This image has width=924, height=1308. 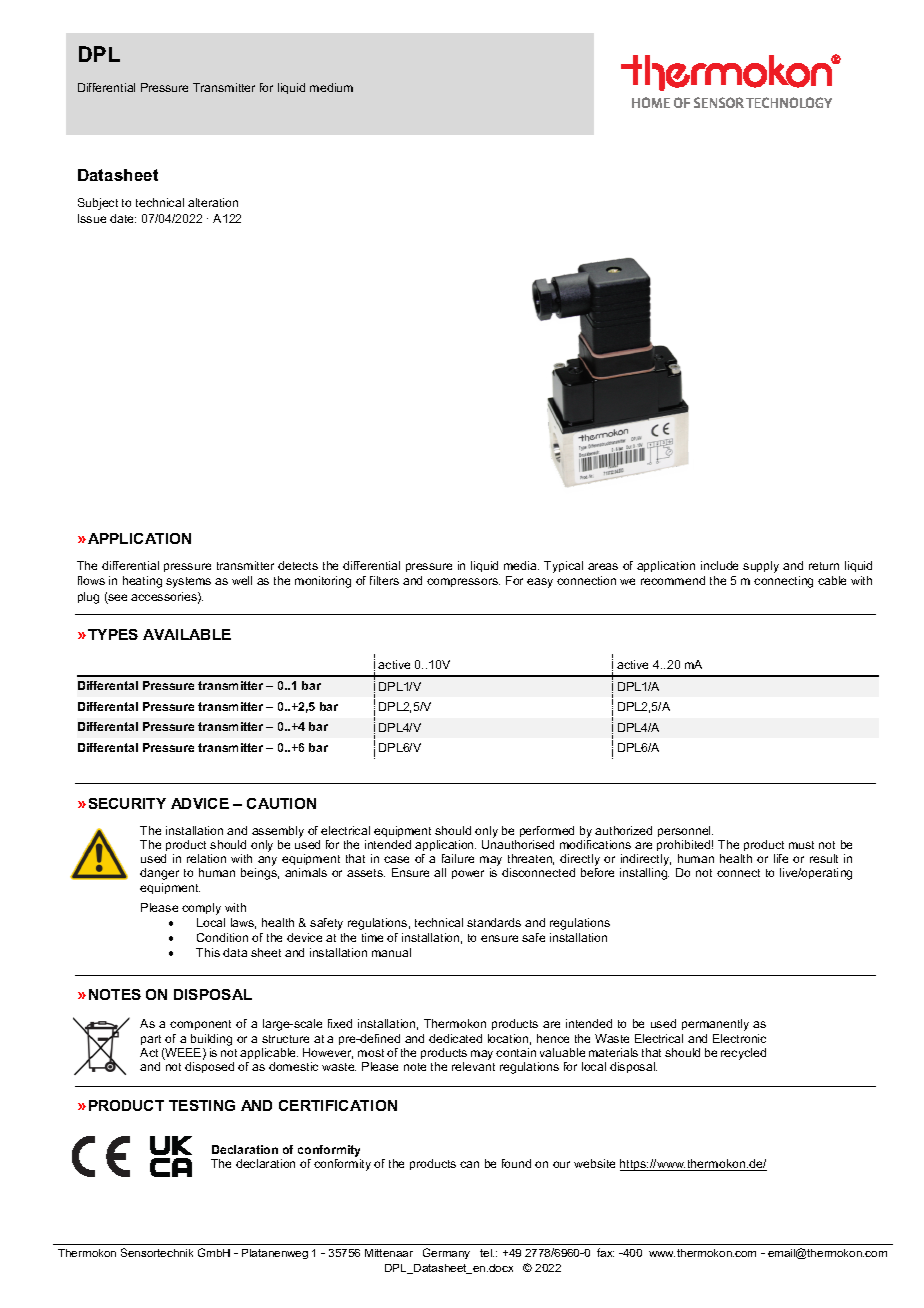 What do you see at coordinates (331, 87) in the image?
I see `medium` at bounding box center [331, 87].
